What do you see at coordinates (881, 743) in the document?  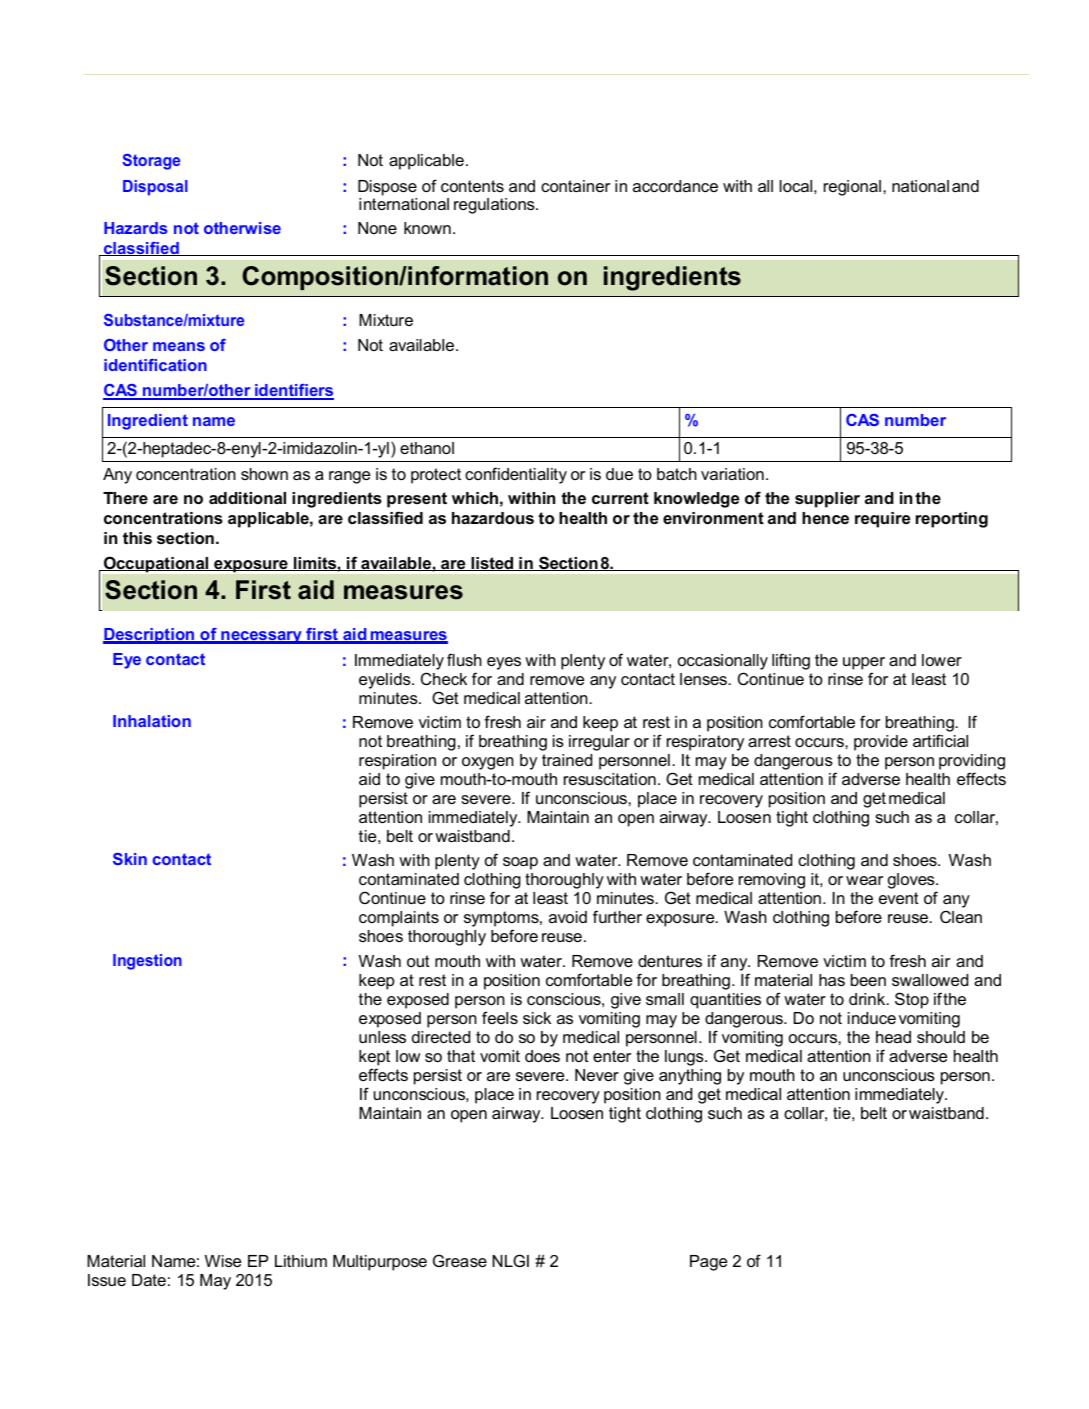 I see `provide` at bounding box center [881, 743].
